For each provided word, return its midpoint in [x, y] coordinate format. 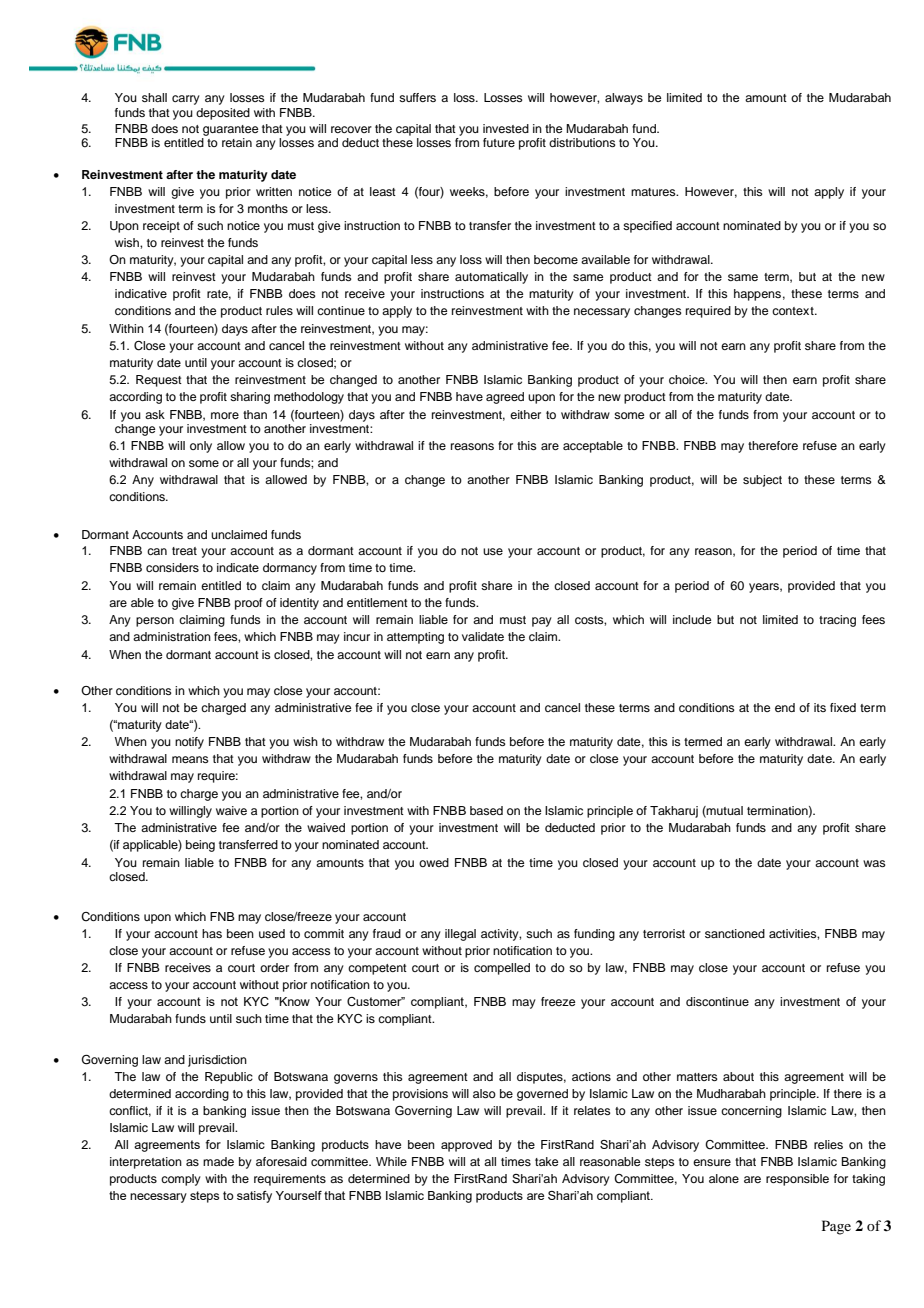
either [525, 414]
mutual [724, 811]
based [486, 810]
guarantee [230, 130]
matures [654, 192]
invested [506, 128]
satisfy [254, 1197]
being [200, 846]
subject [762, 481]
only [201, 447]
